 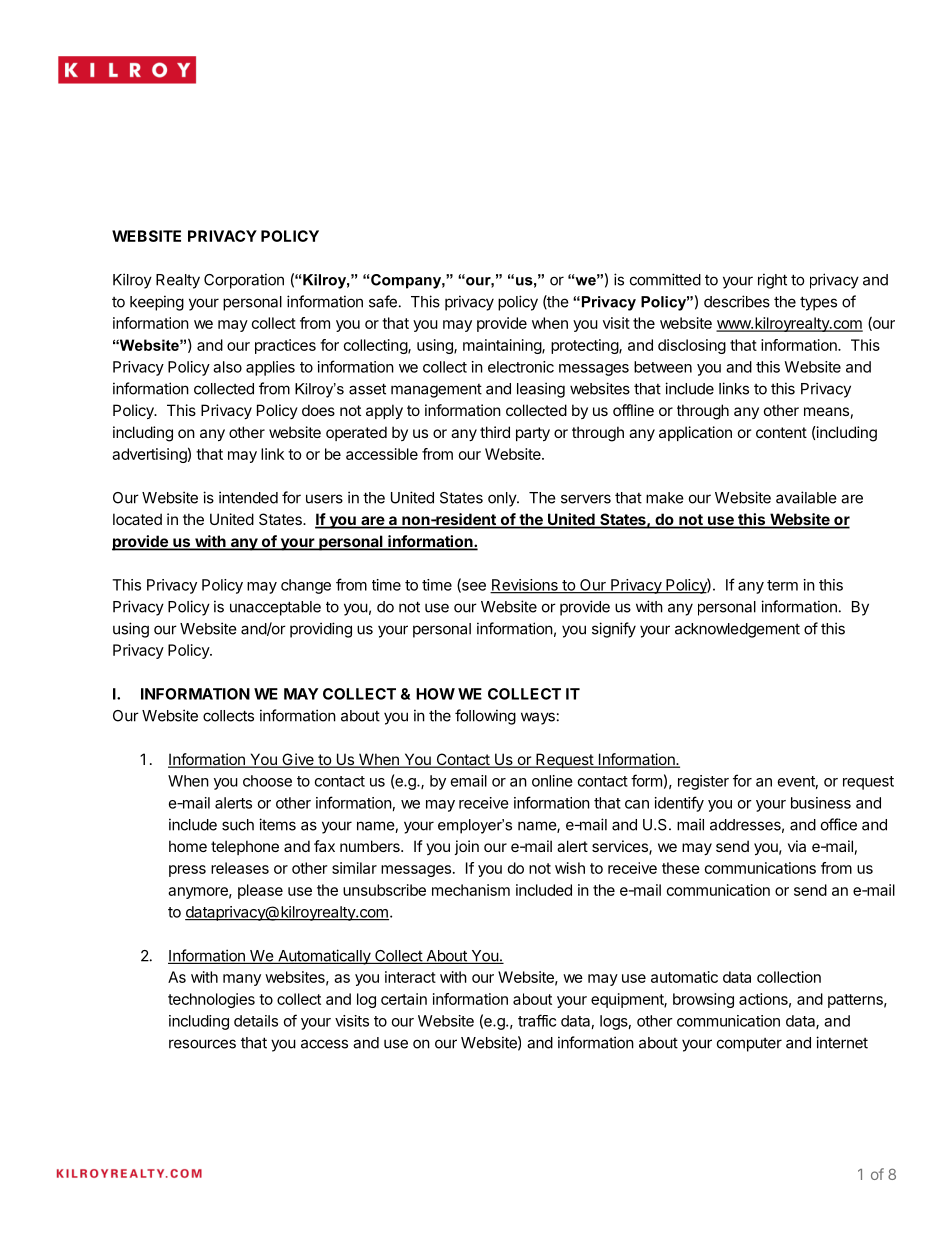 What do you see at coordinates (737, 301) in the screenshot?
I see `describes` at bounding box center [737, 301].
